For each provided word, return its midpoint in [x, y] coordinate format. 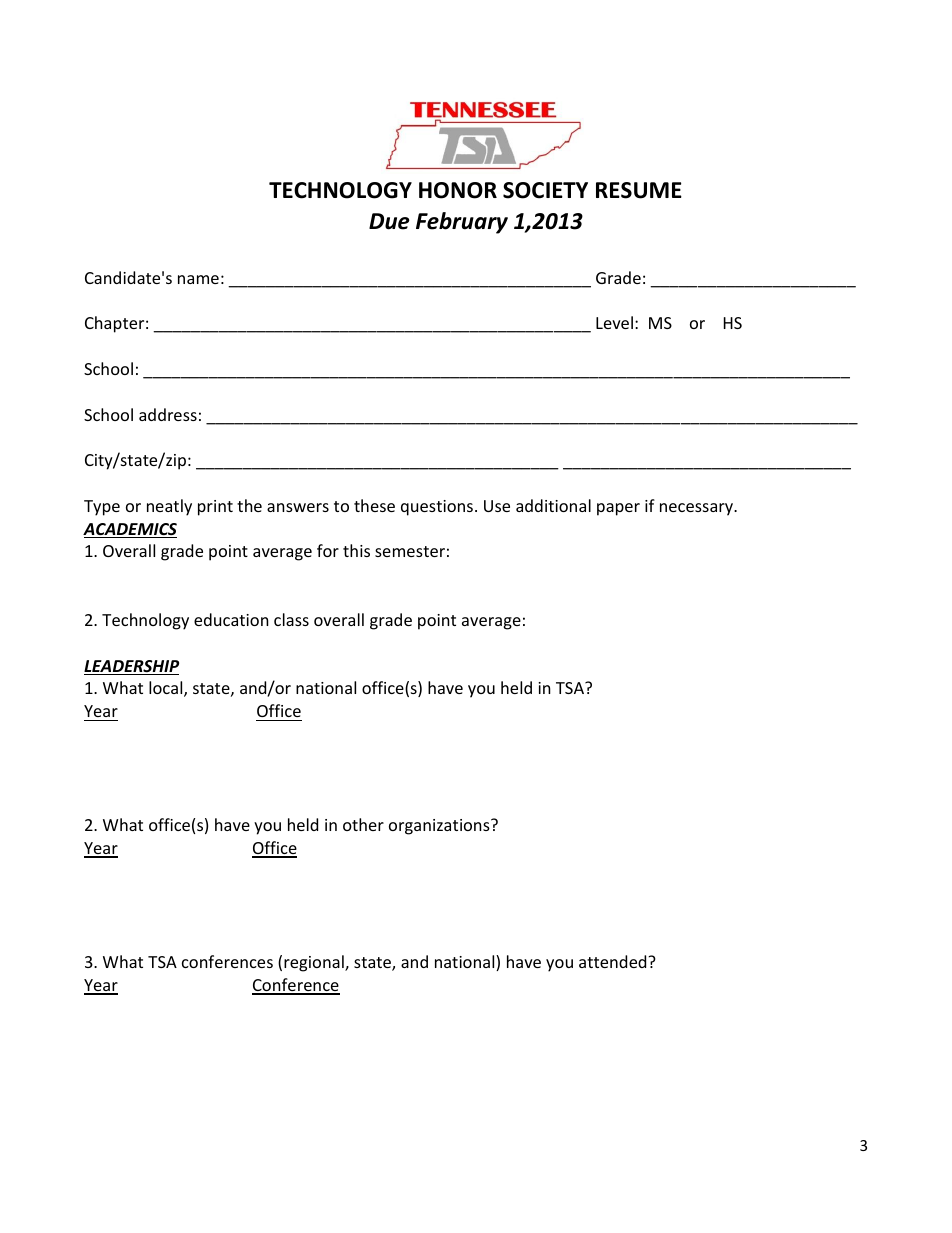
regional [315, 963]
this [356, 550]
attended [614, 961]
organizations [440, 827]
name [198, 279]
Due [389, 221]
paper [618, 509]
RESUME [639, 190]
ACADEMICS [130, 530]
